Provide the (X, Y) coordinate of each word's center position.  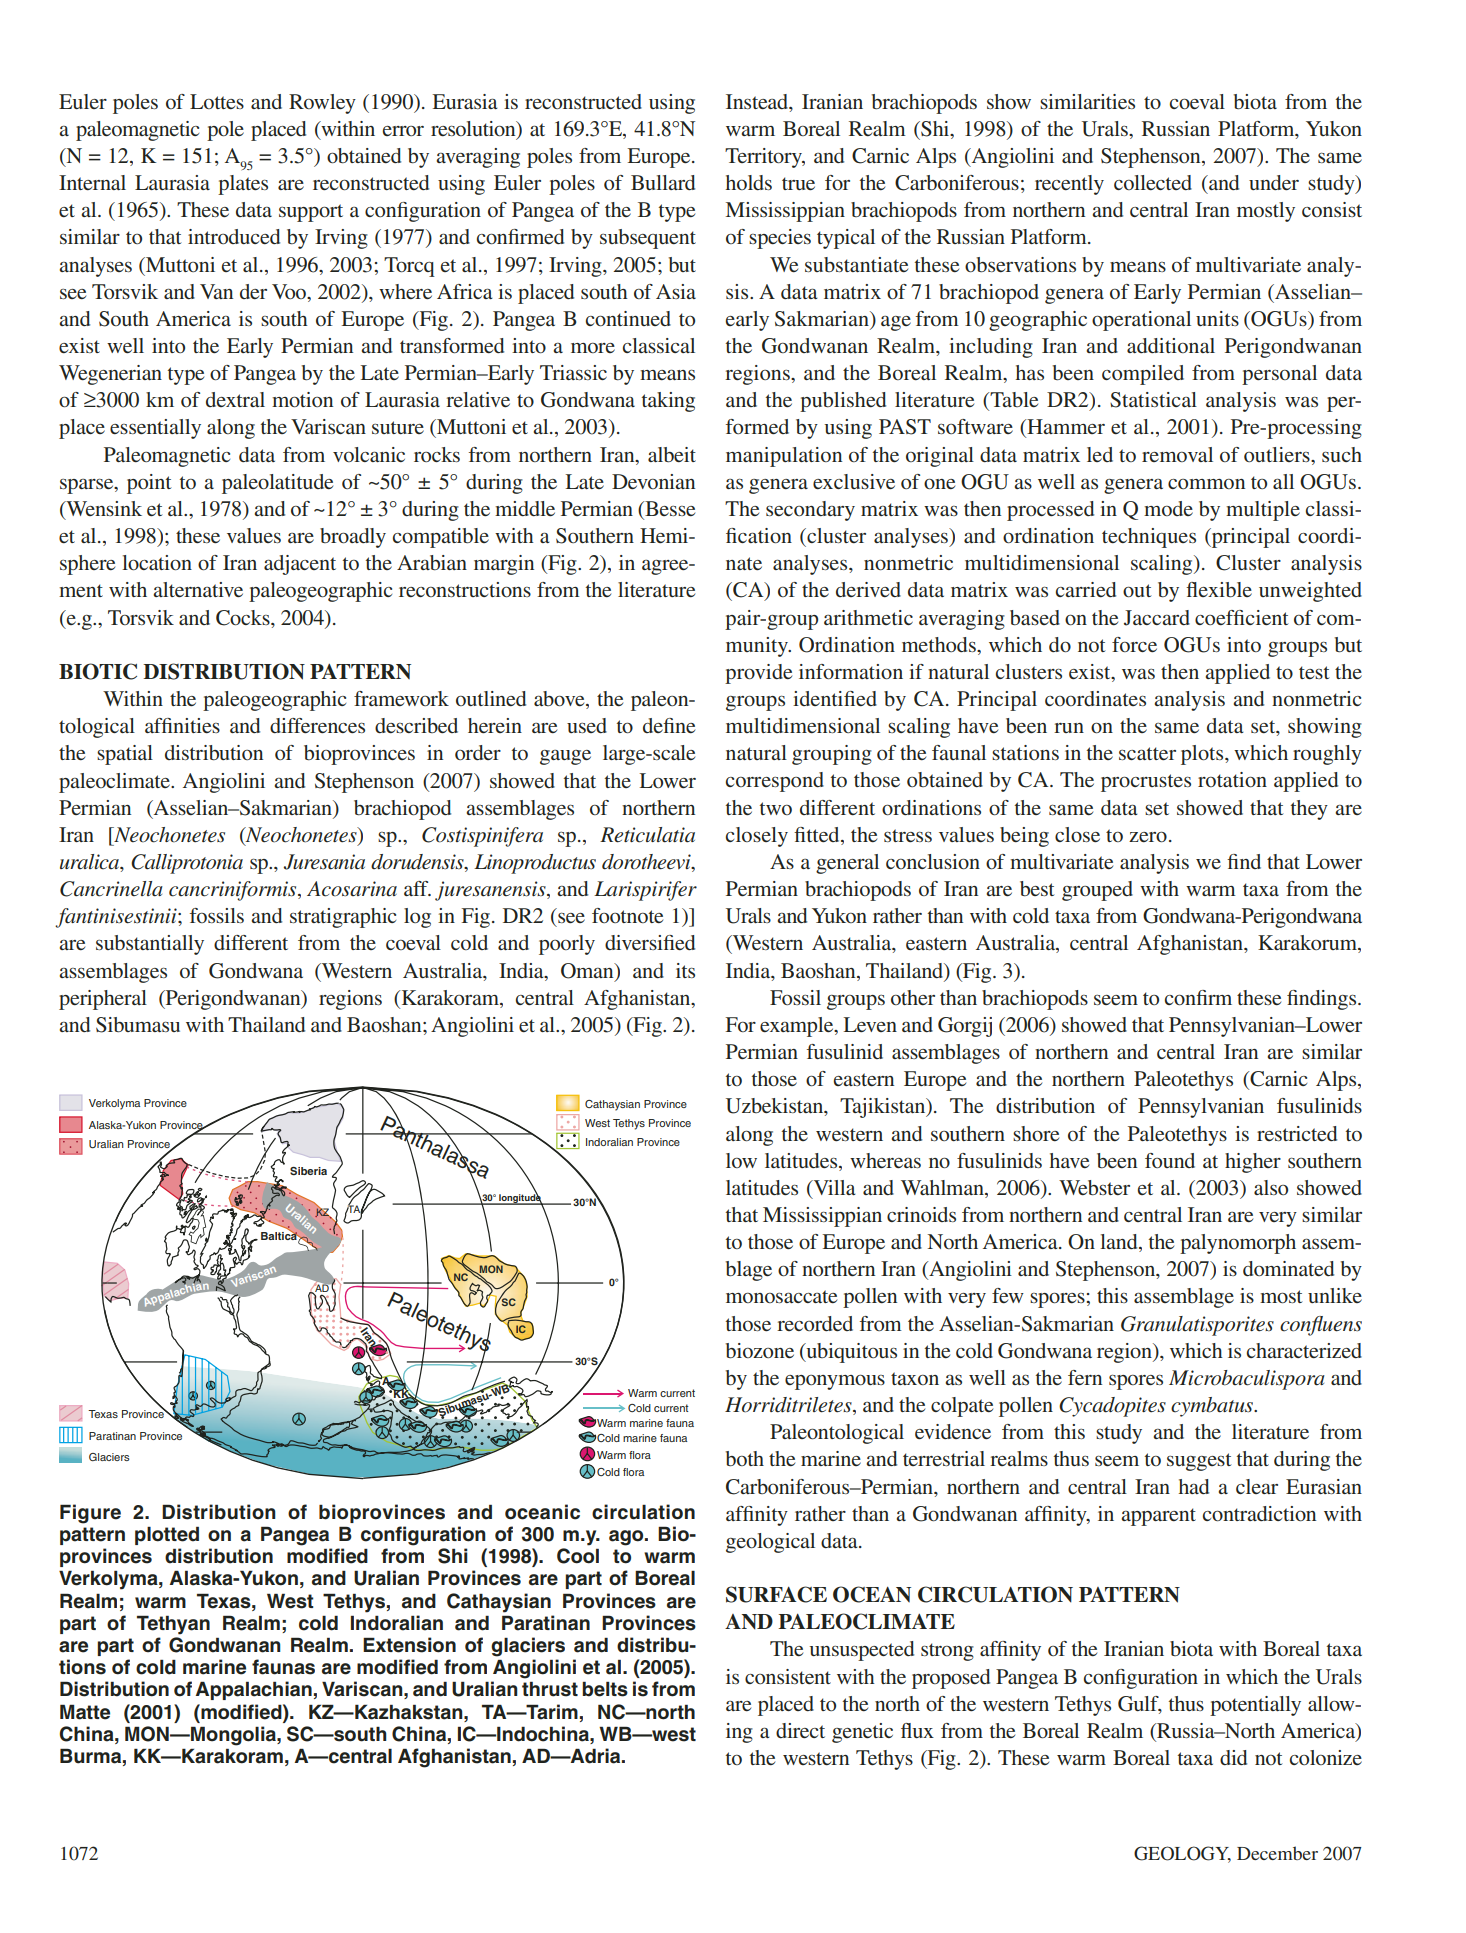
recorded (815, 1323)
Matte (85, 1712)
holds (749, 182)
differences (317, 725)
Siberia (308, 1171)
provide (758, 674)
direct (800, 1730)
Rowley (322, 104)
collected (1153, 182)
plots (1203, 755)
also (1271, 1187)
